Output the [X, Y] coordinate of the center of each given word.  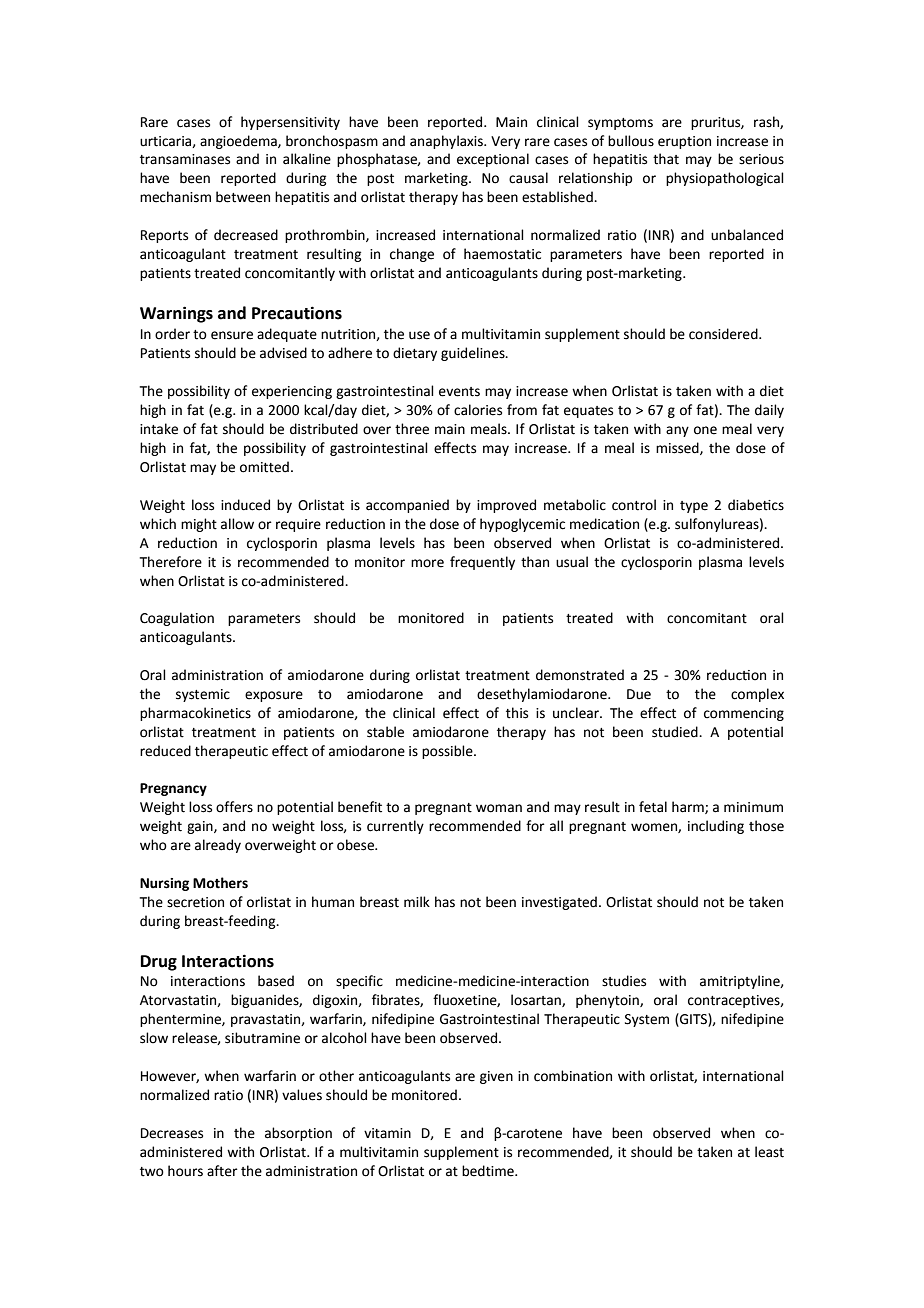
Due [639, 694]
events [459, 392]
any [677, 431]
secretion [195, 902]
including [716, 827]
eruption [684, 142]
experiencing [292, 392]
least [769, 1152]
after [222, 1171]
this [517, 713]
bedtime [489, 1171]
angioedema [239, 142]
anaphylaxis [447, 142]
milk [417, 901]
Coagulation [177, 619]
